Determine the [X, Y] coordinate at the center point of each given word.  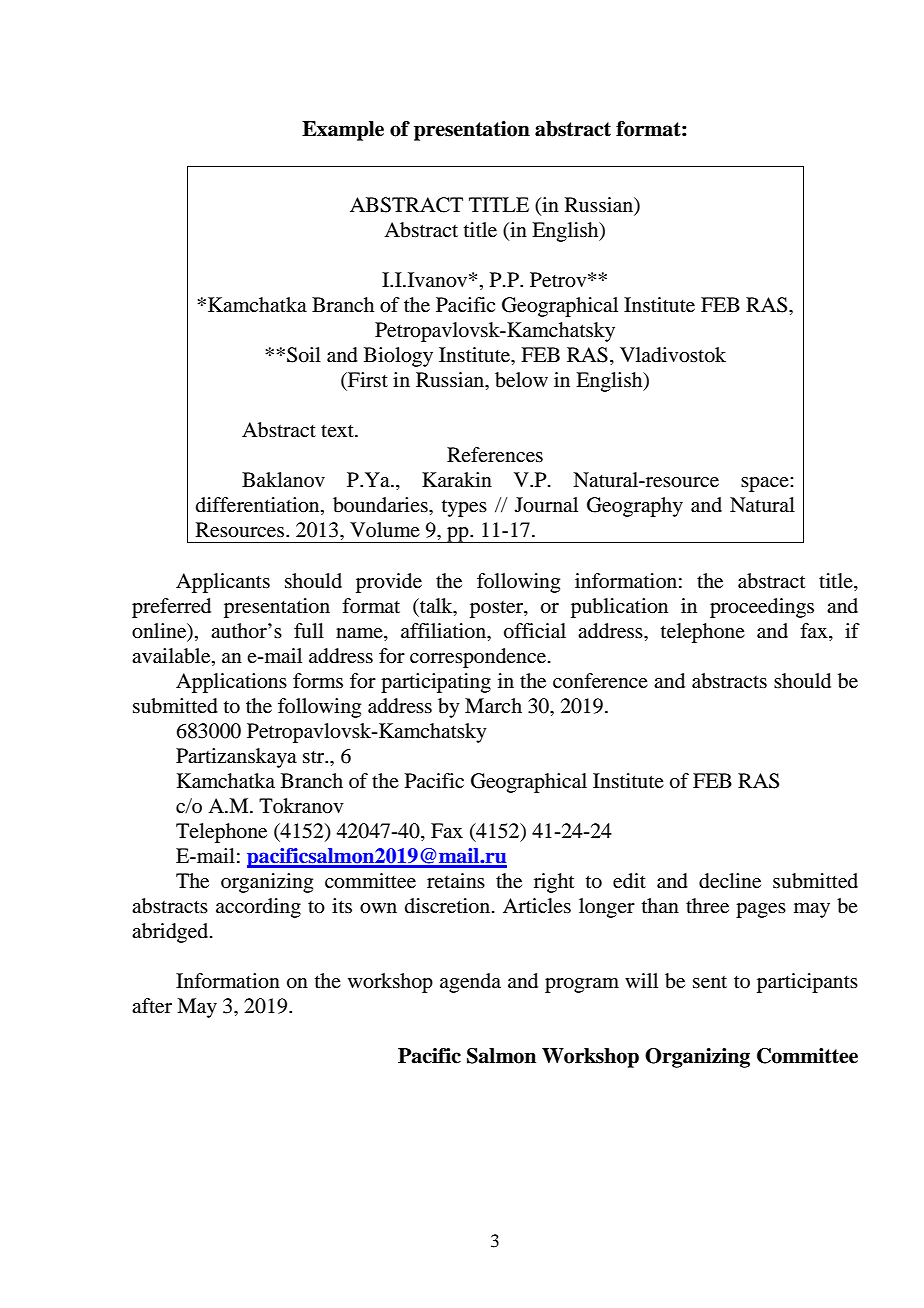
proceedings [762, 608]
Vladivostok [673, 355]
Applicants [223, 583]
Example [343, 131]
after [152, 1006]
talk [436, 605]
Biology [398, 357]
